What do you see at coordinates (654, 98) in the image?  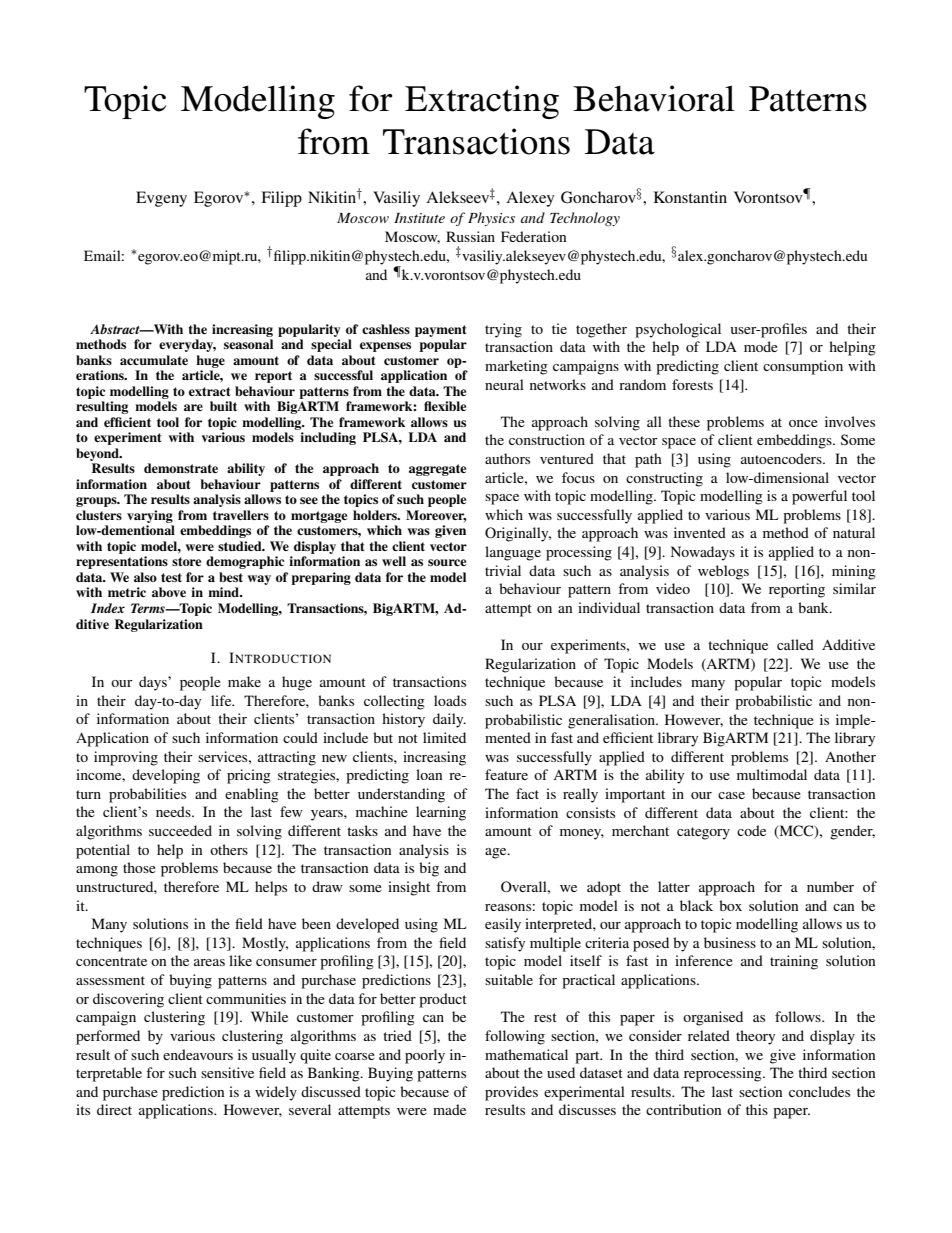 I see `Behavioral` at bounding box center [654, 98].
